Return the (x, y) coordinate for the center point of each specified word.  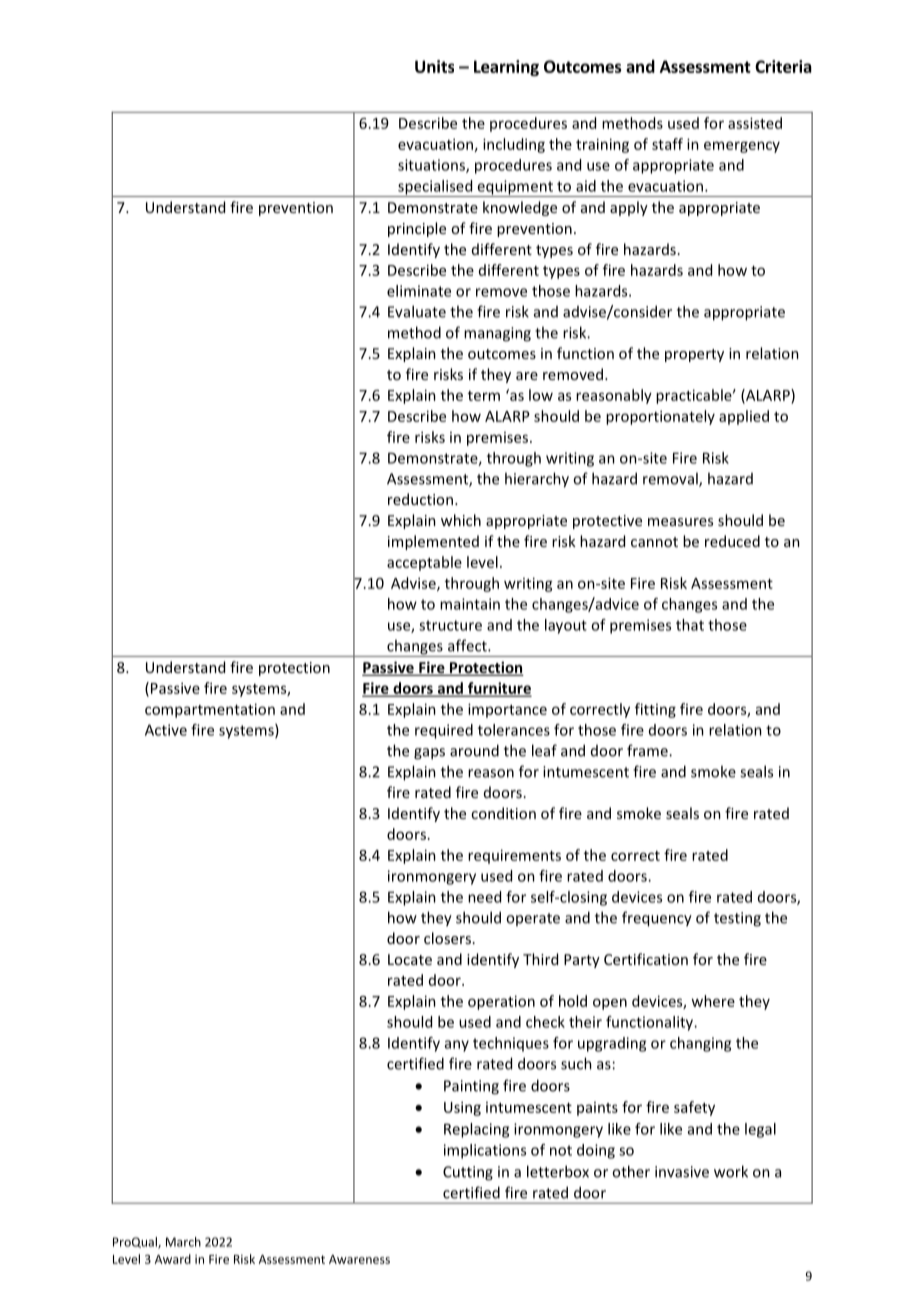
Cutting (468, 1173)
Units (434, 66)
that (690, 625)
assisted (755, 123)
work (731, 1171)
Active (166, 730)
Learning (506, 68)
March (183, 1242)
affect (468, 645)
